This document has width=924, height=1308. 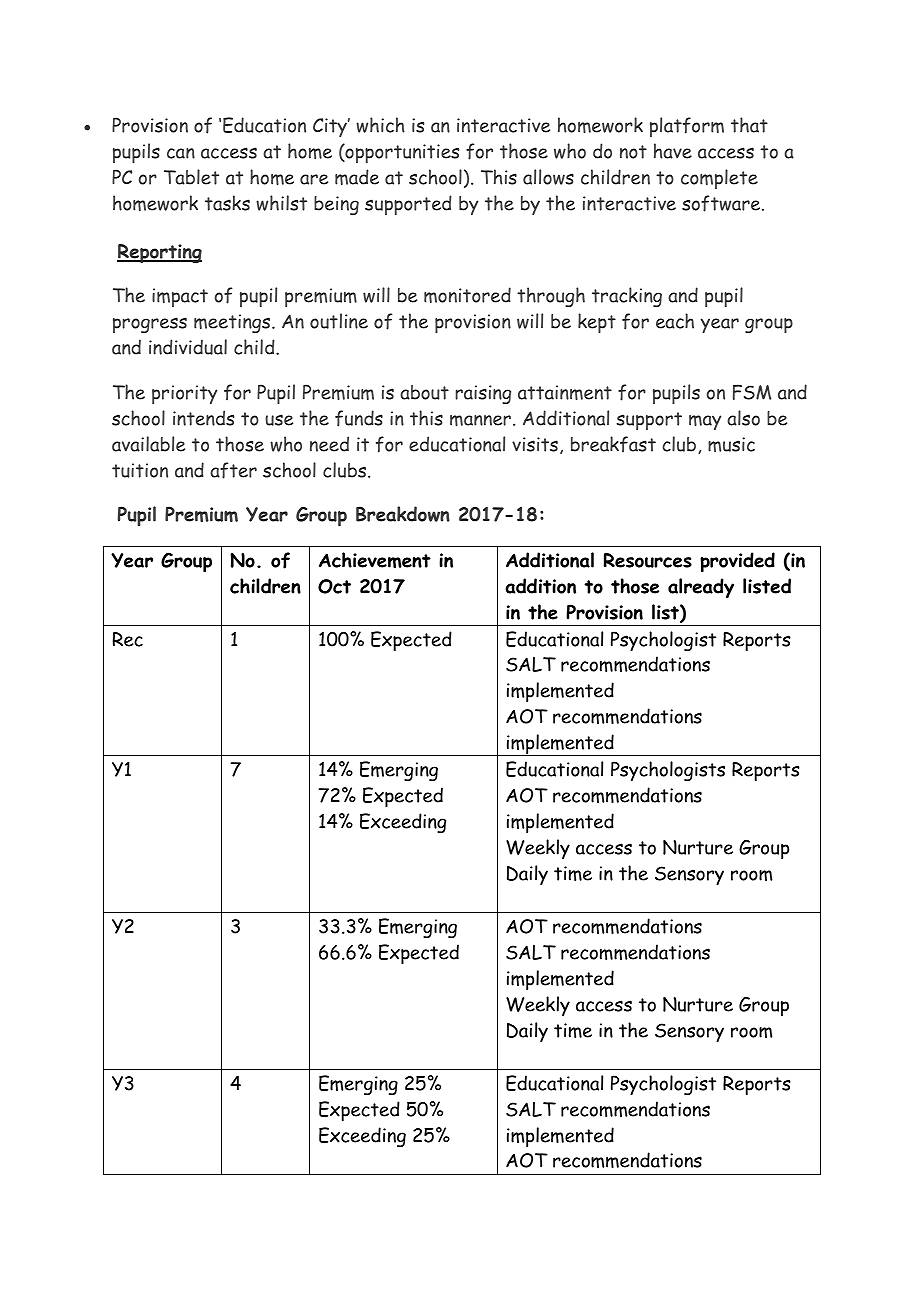 What do you see at coordinates (701, 588) in the document?
I see `already` at bounding box center [701, 588].
